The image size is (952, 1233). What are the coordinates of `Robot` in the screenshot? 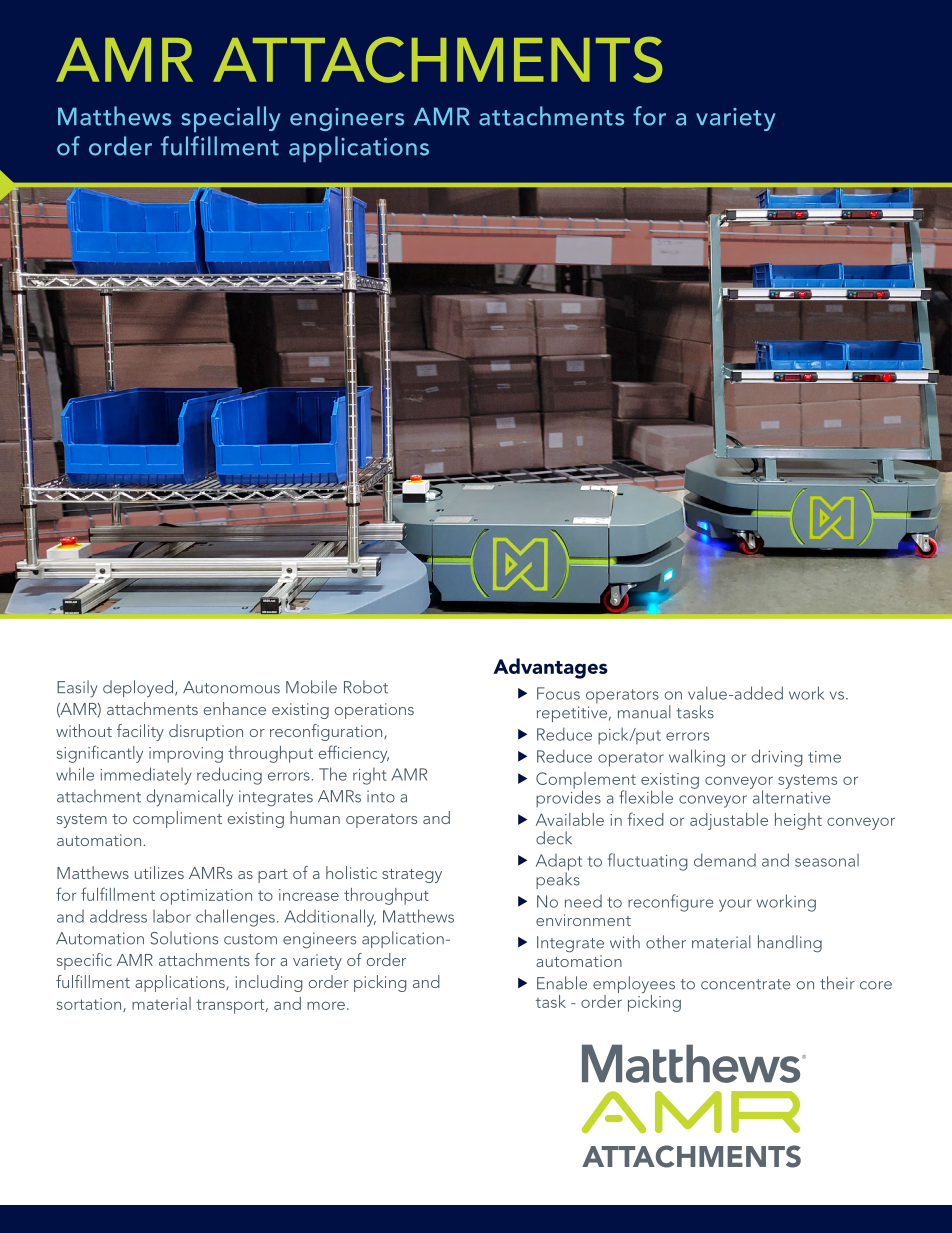 It's located at (366, 687).
